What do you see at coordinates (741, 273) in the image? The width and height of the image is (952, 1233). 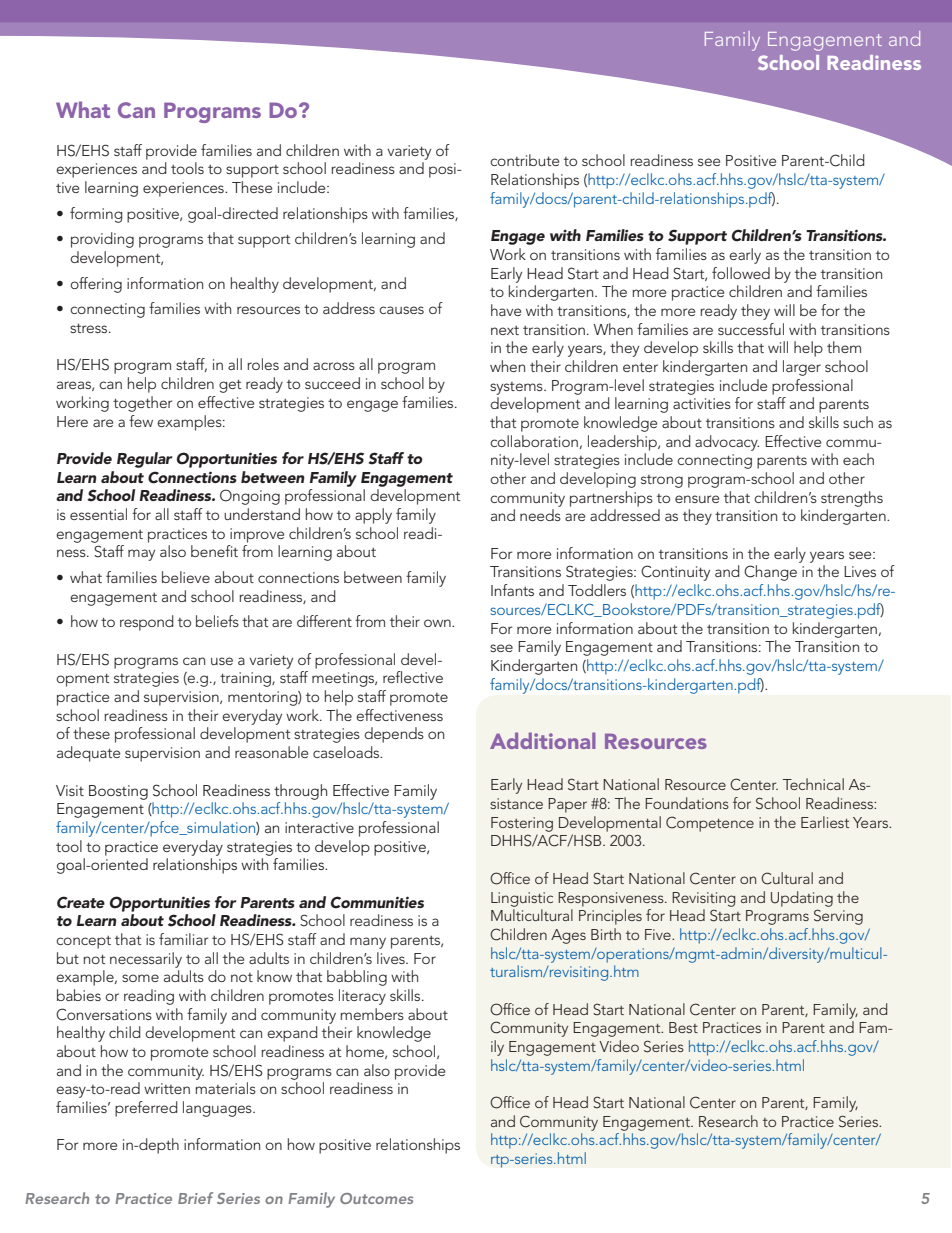 I see `followed` at bounding box center [741, 273].
